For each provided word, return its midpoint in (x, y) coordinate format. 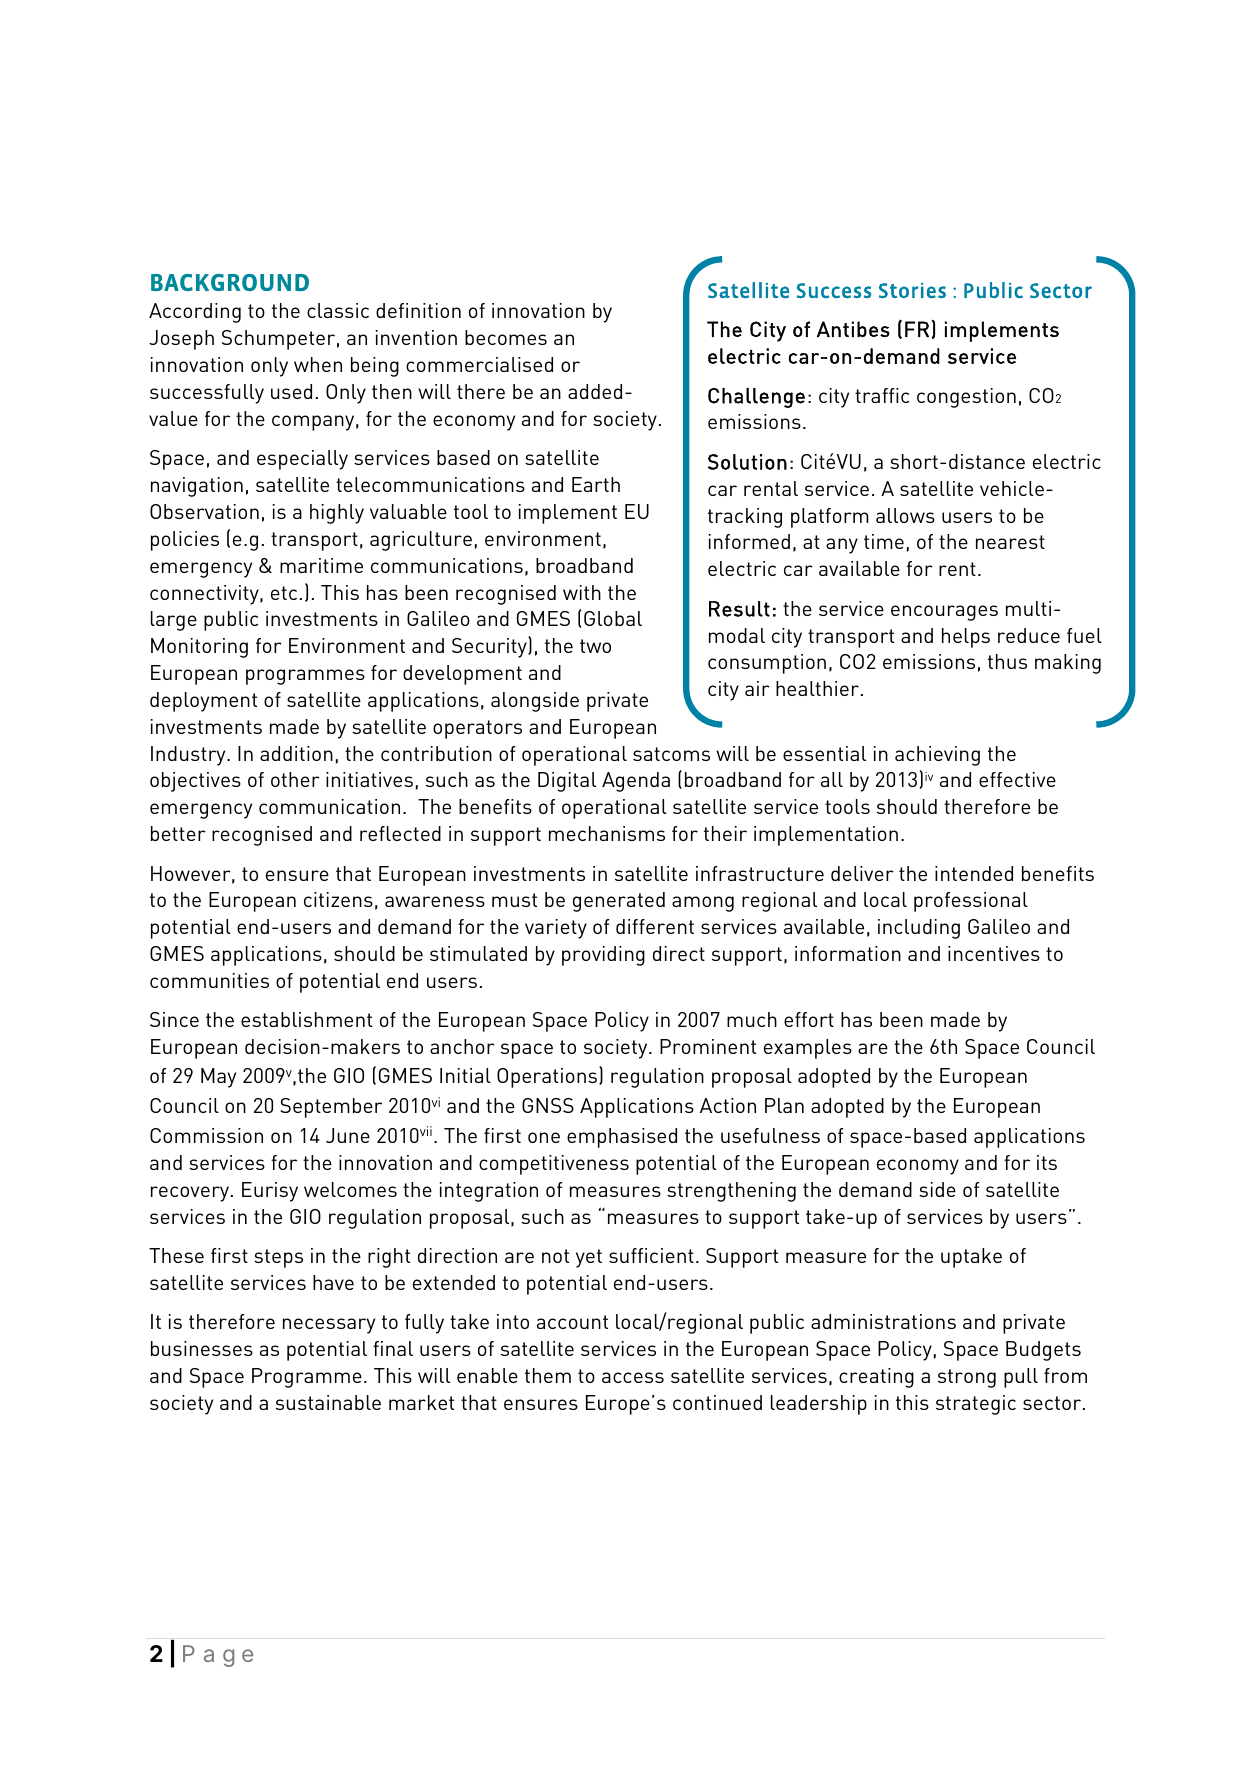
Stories (912, 291)
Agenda (636, 782)
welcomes (350, 1189)
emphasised (622, 1138)
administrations (883, 1321)
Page (218, 1656)
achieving (937, 756)
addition (296, 753)
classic (338, 310)
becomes (506, 337)
